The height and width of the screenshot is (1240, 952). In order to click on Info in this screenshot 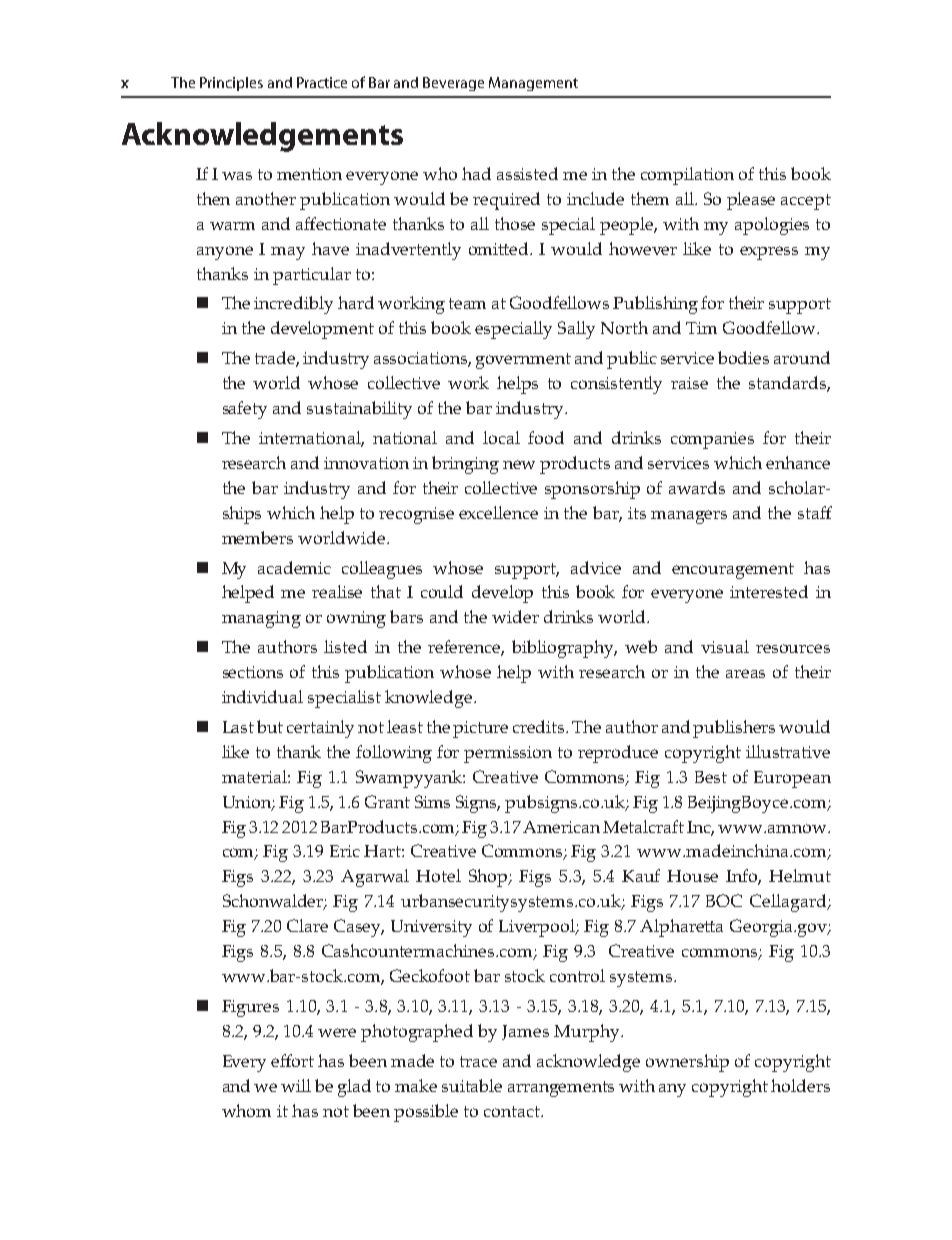, I will do `click(743, 877)`.
